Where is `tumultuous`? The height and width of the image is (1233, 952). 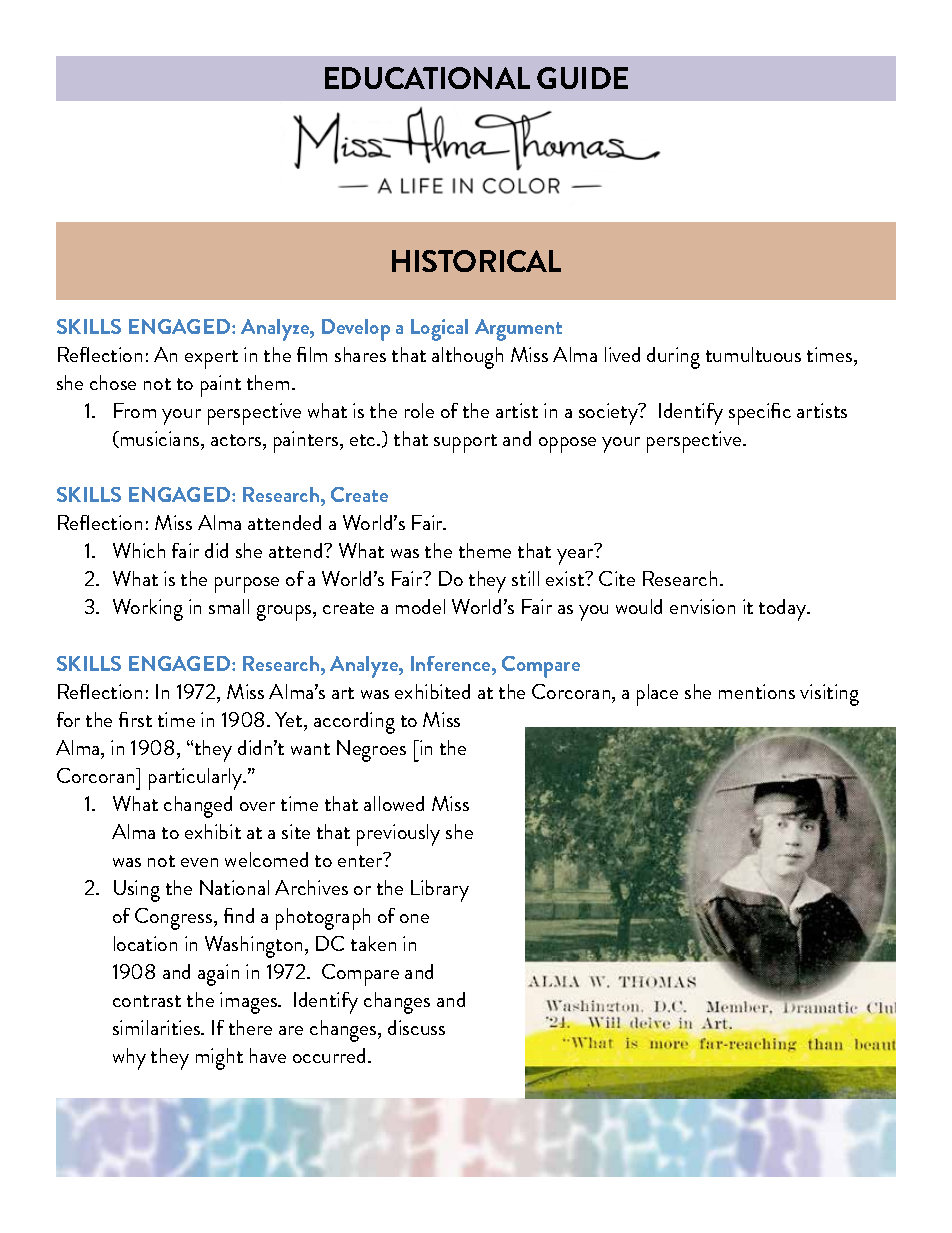 tumultuous is located at coordinates (753, 354).
